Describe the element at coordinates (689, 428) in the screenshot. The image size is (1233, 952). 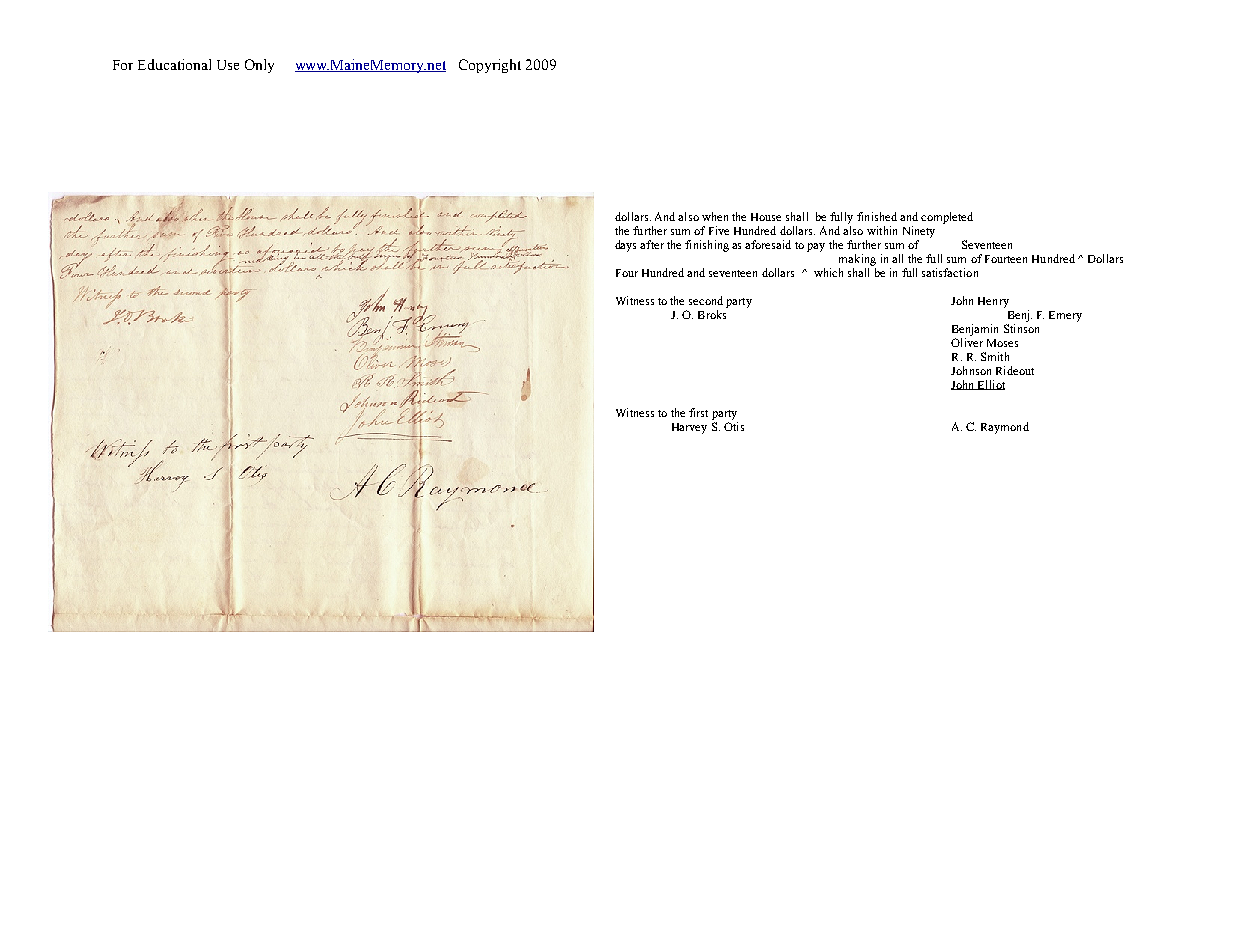
I see `Harvey` at that location.
